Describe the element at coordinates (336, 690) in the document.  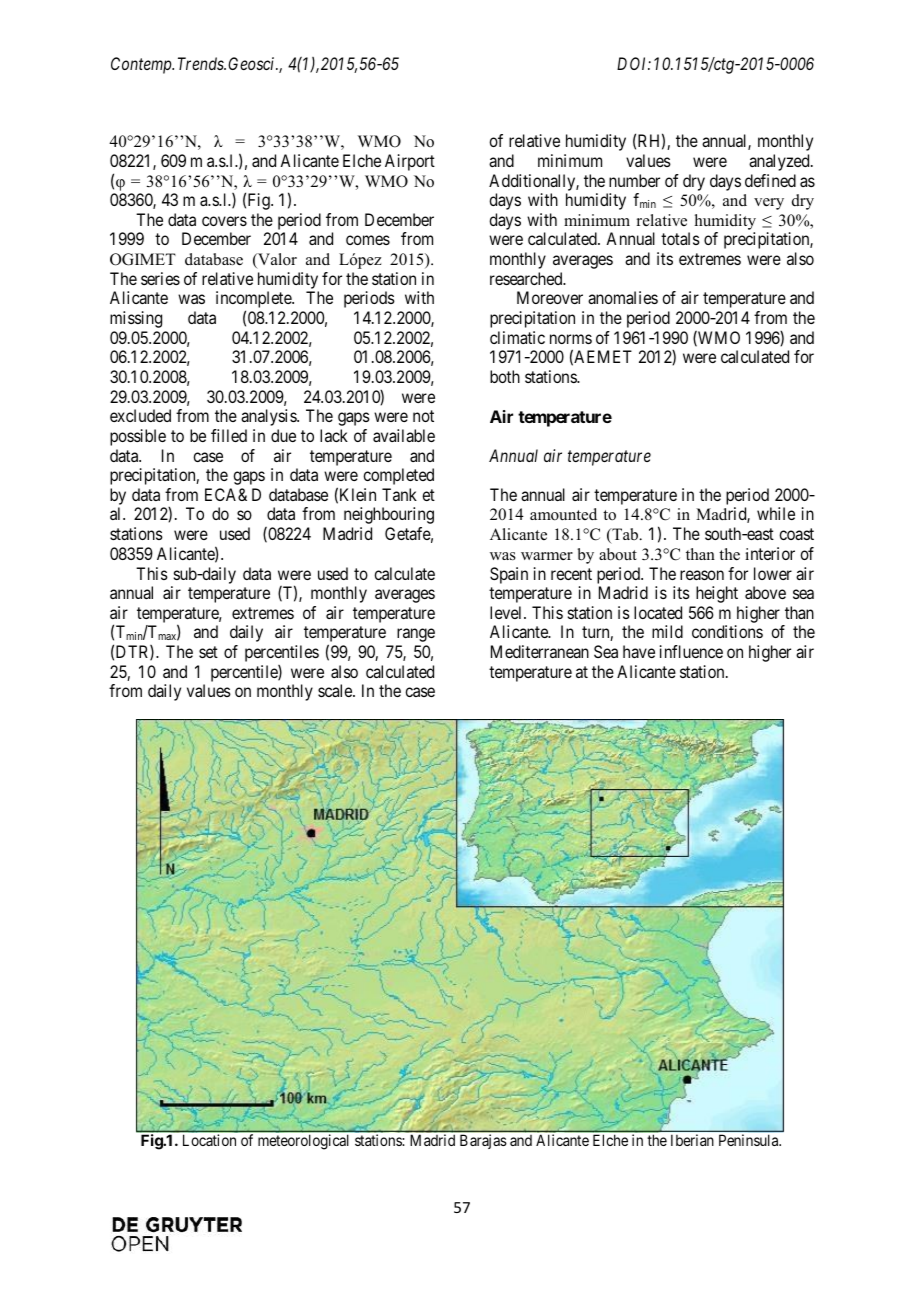
I see `scale` at that location.
